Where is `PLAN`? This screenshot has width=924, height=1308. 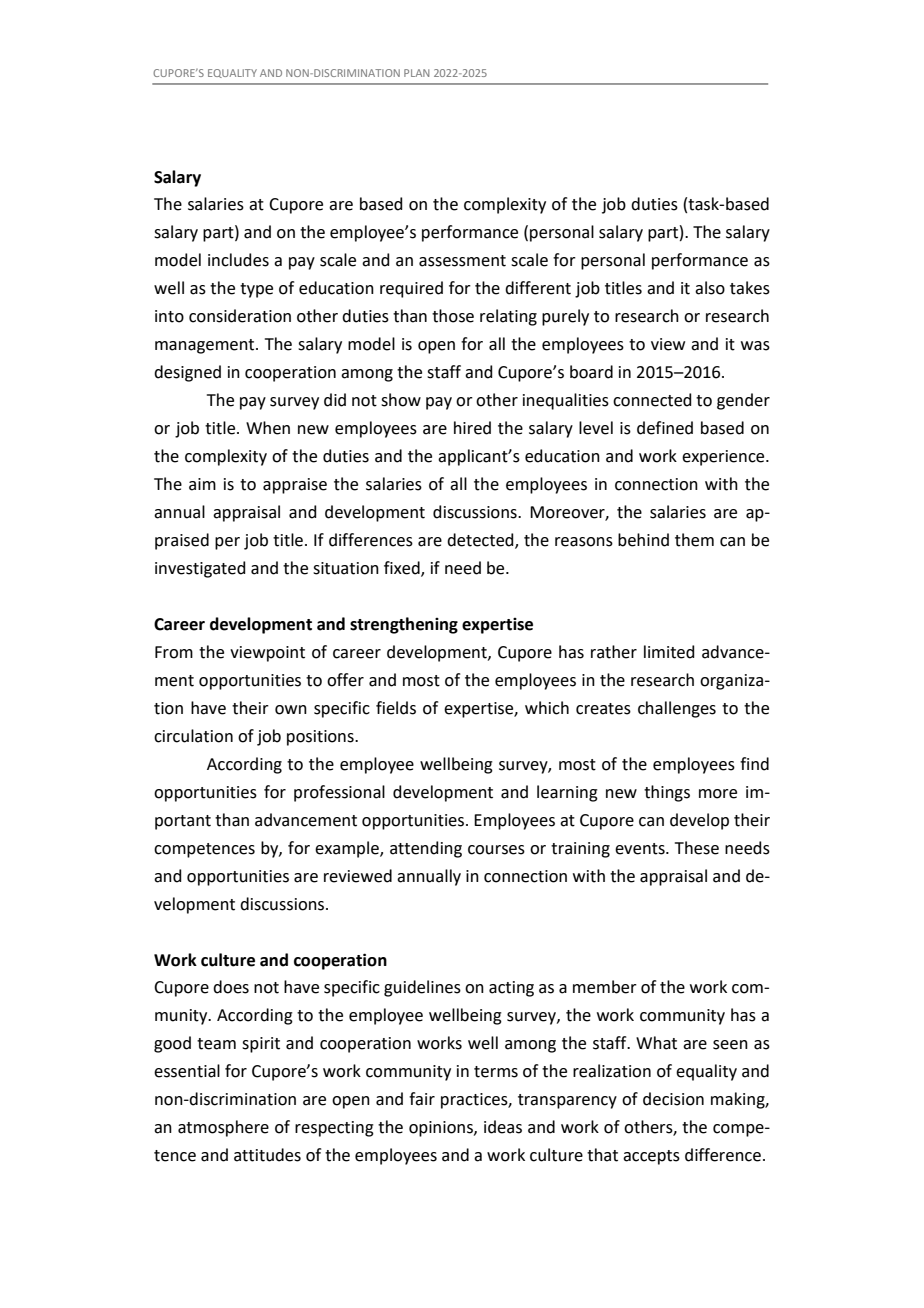
PLAN is located at coordinates (416, 73).
